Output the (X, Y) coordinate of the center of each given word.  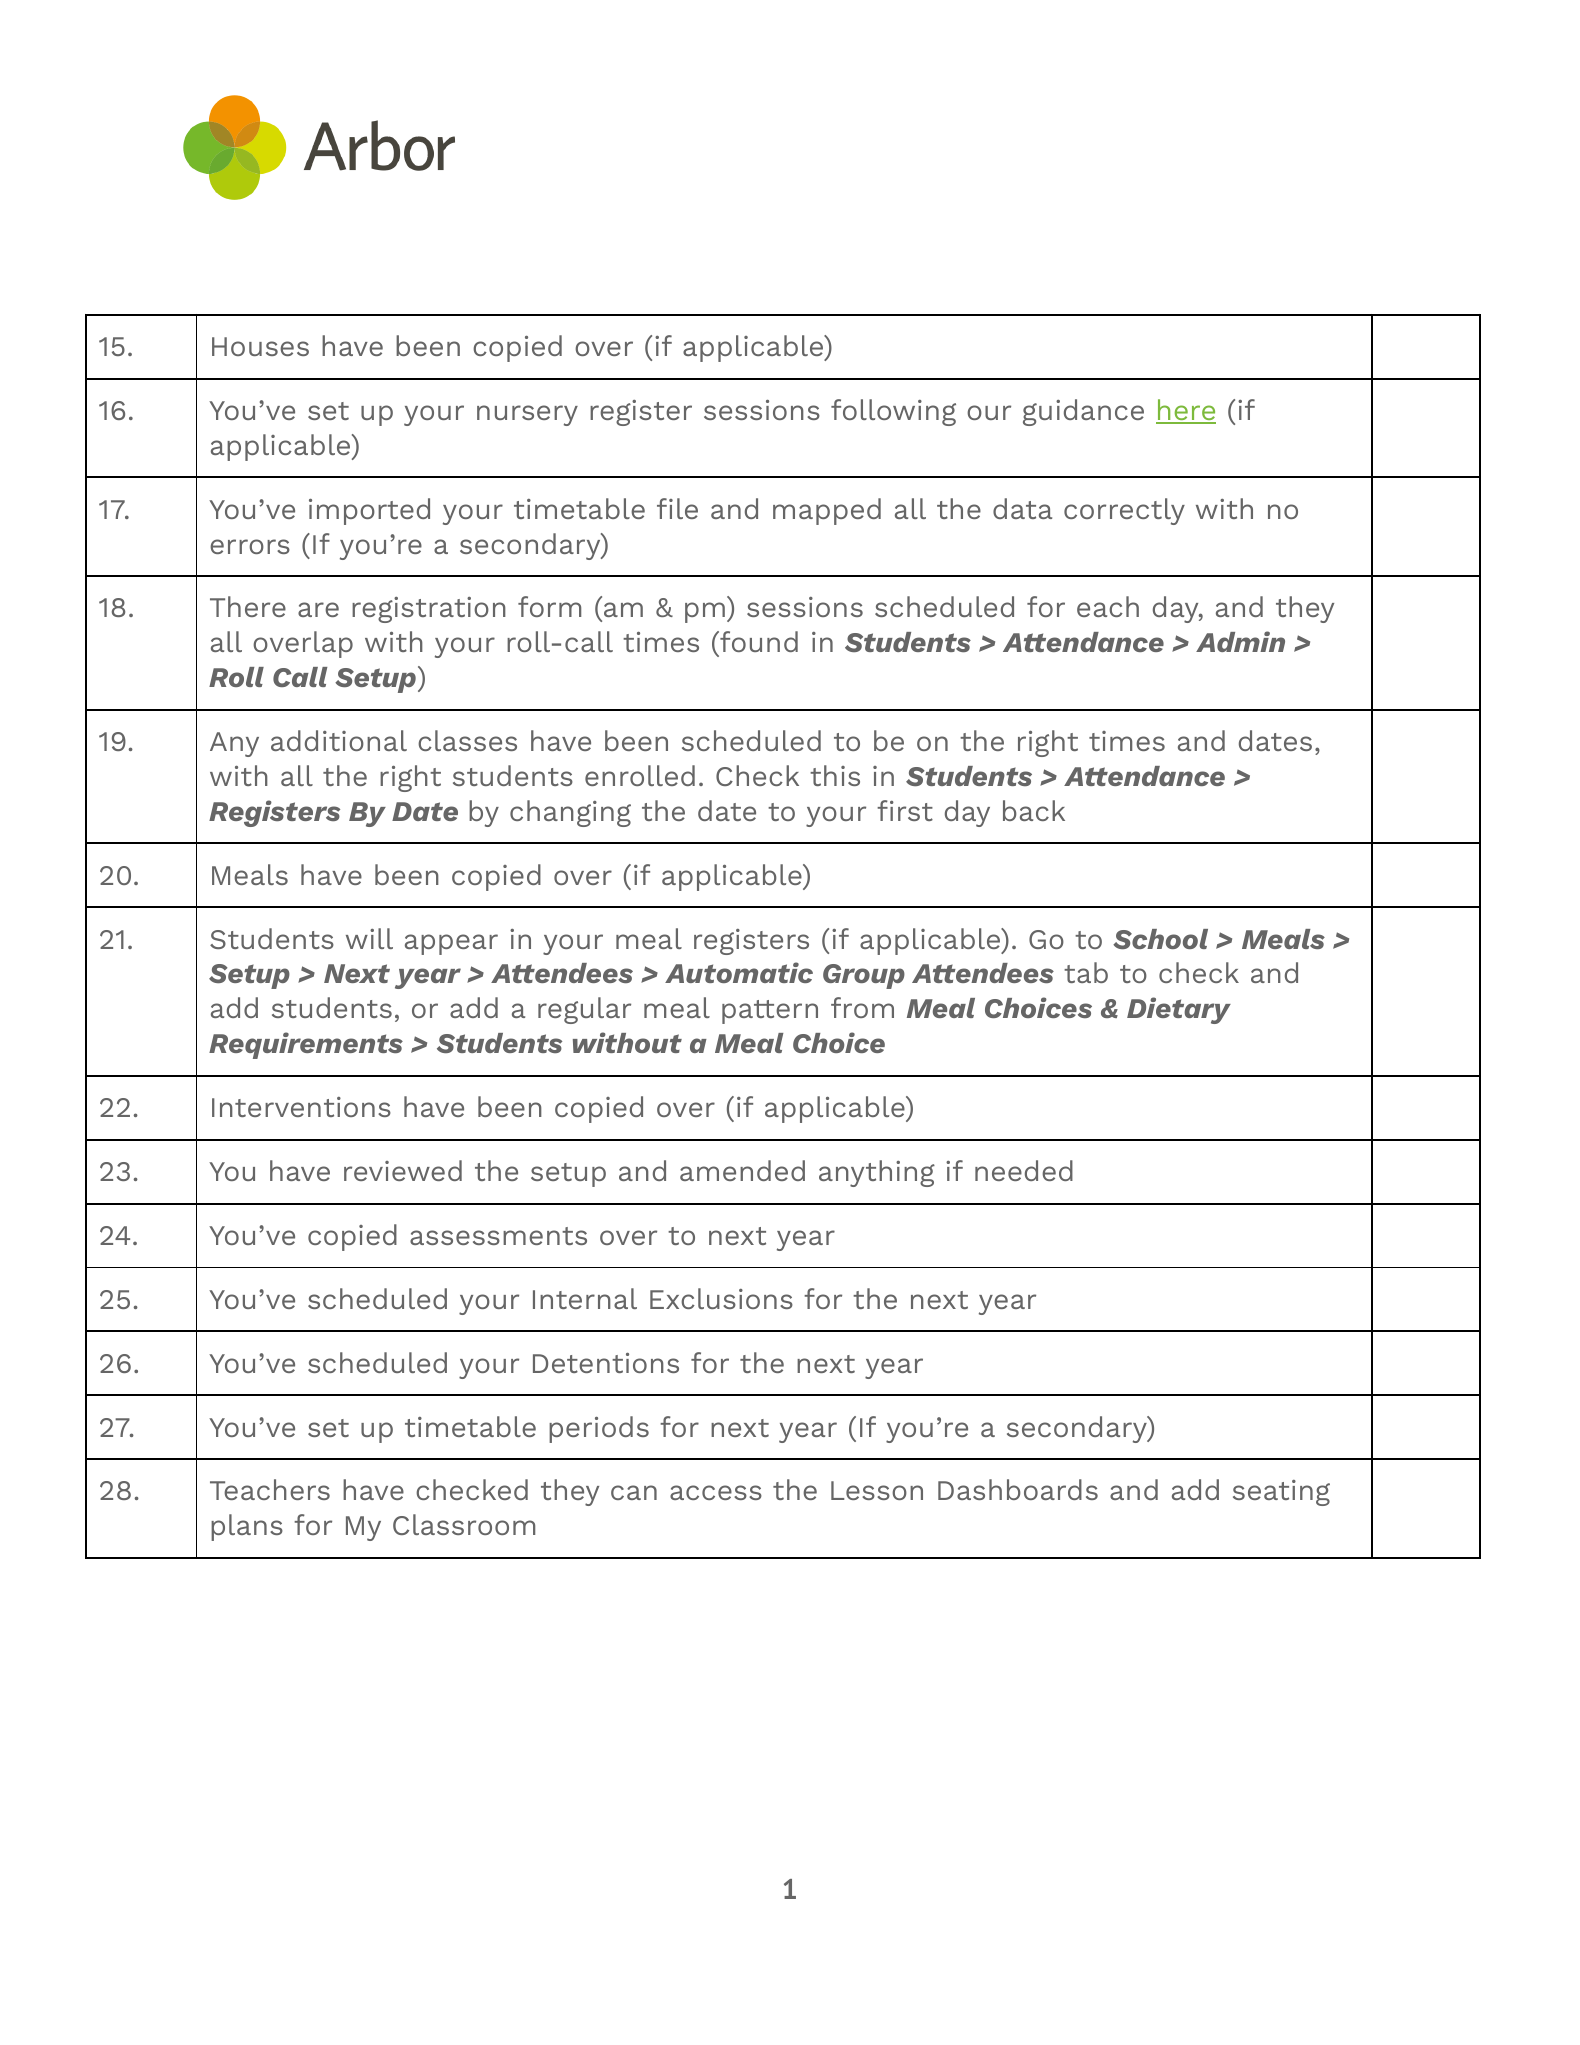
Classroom (464, 1524)
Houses (260, 346)
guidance (1083, 412)
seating (1281, 1493)
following (893, 412)
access (716, 1492)
